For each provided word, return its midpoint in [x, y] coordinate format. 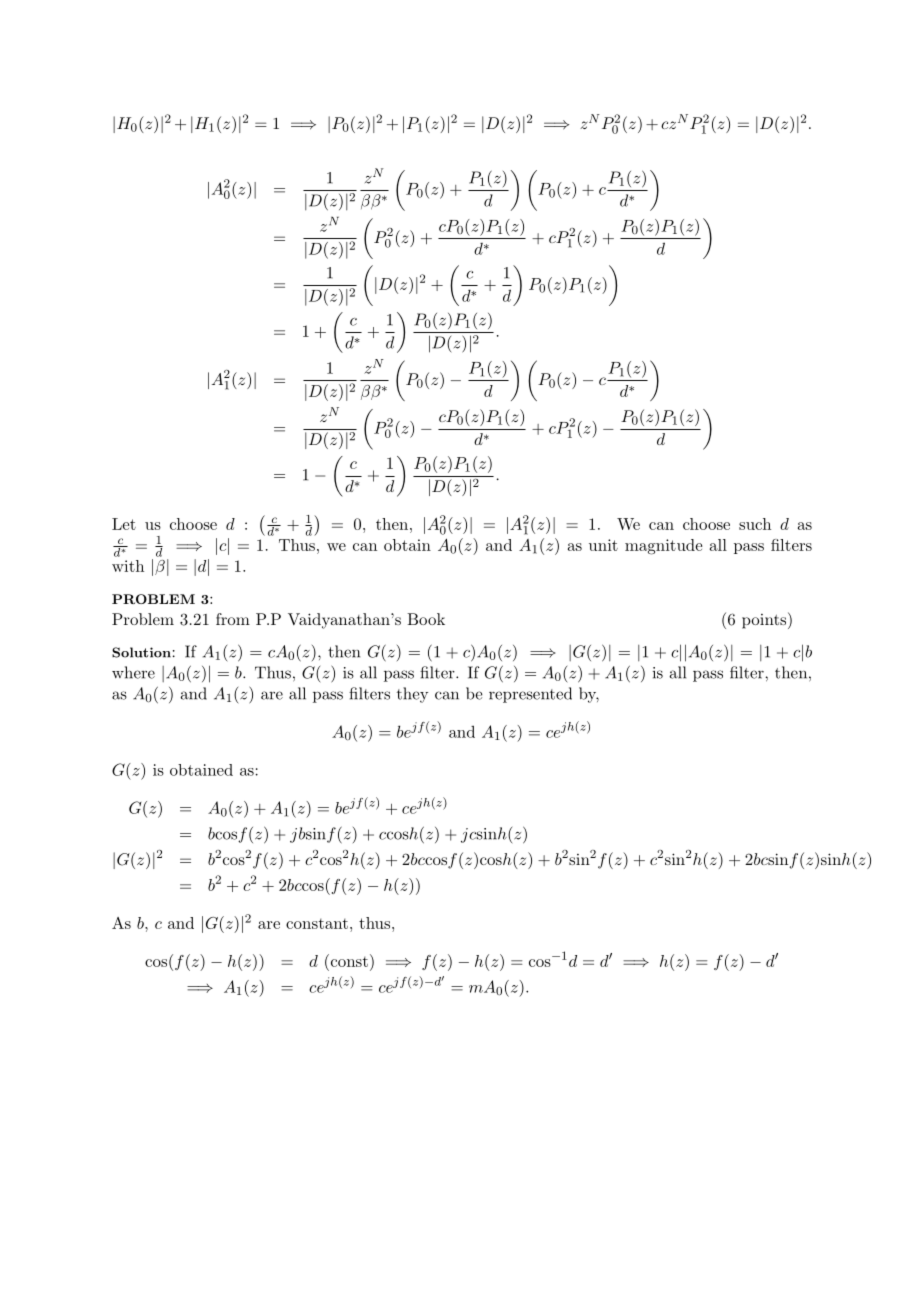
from [233, 619]
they [412, 695]
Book [426, 619]
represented [530, 695]
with [128, 566]
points [764, 621]
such [755, 524]
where [133, 672]
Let [124, 524]
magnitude [664, 547]
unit [603, 545]
